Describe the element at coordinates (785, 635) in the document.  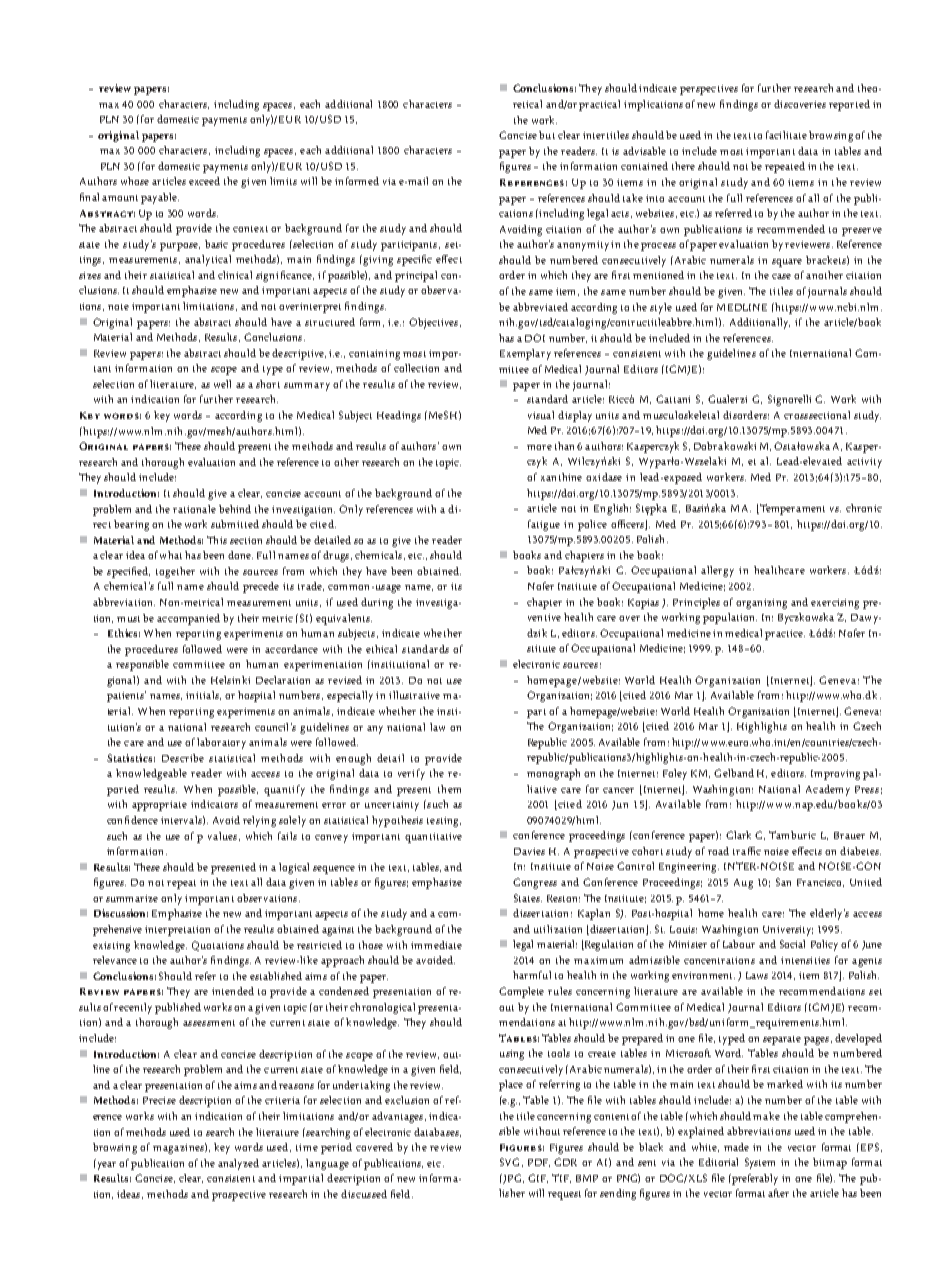
I see `practice` at that location.
